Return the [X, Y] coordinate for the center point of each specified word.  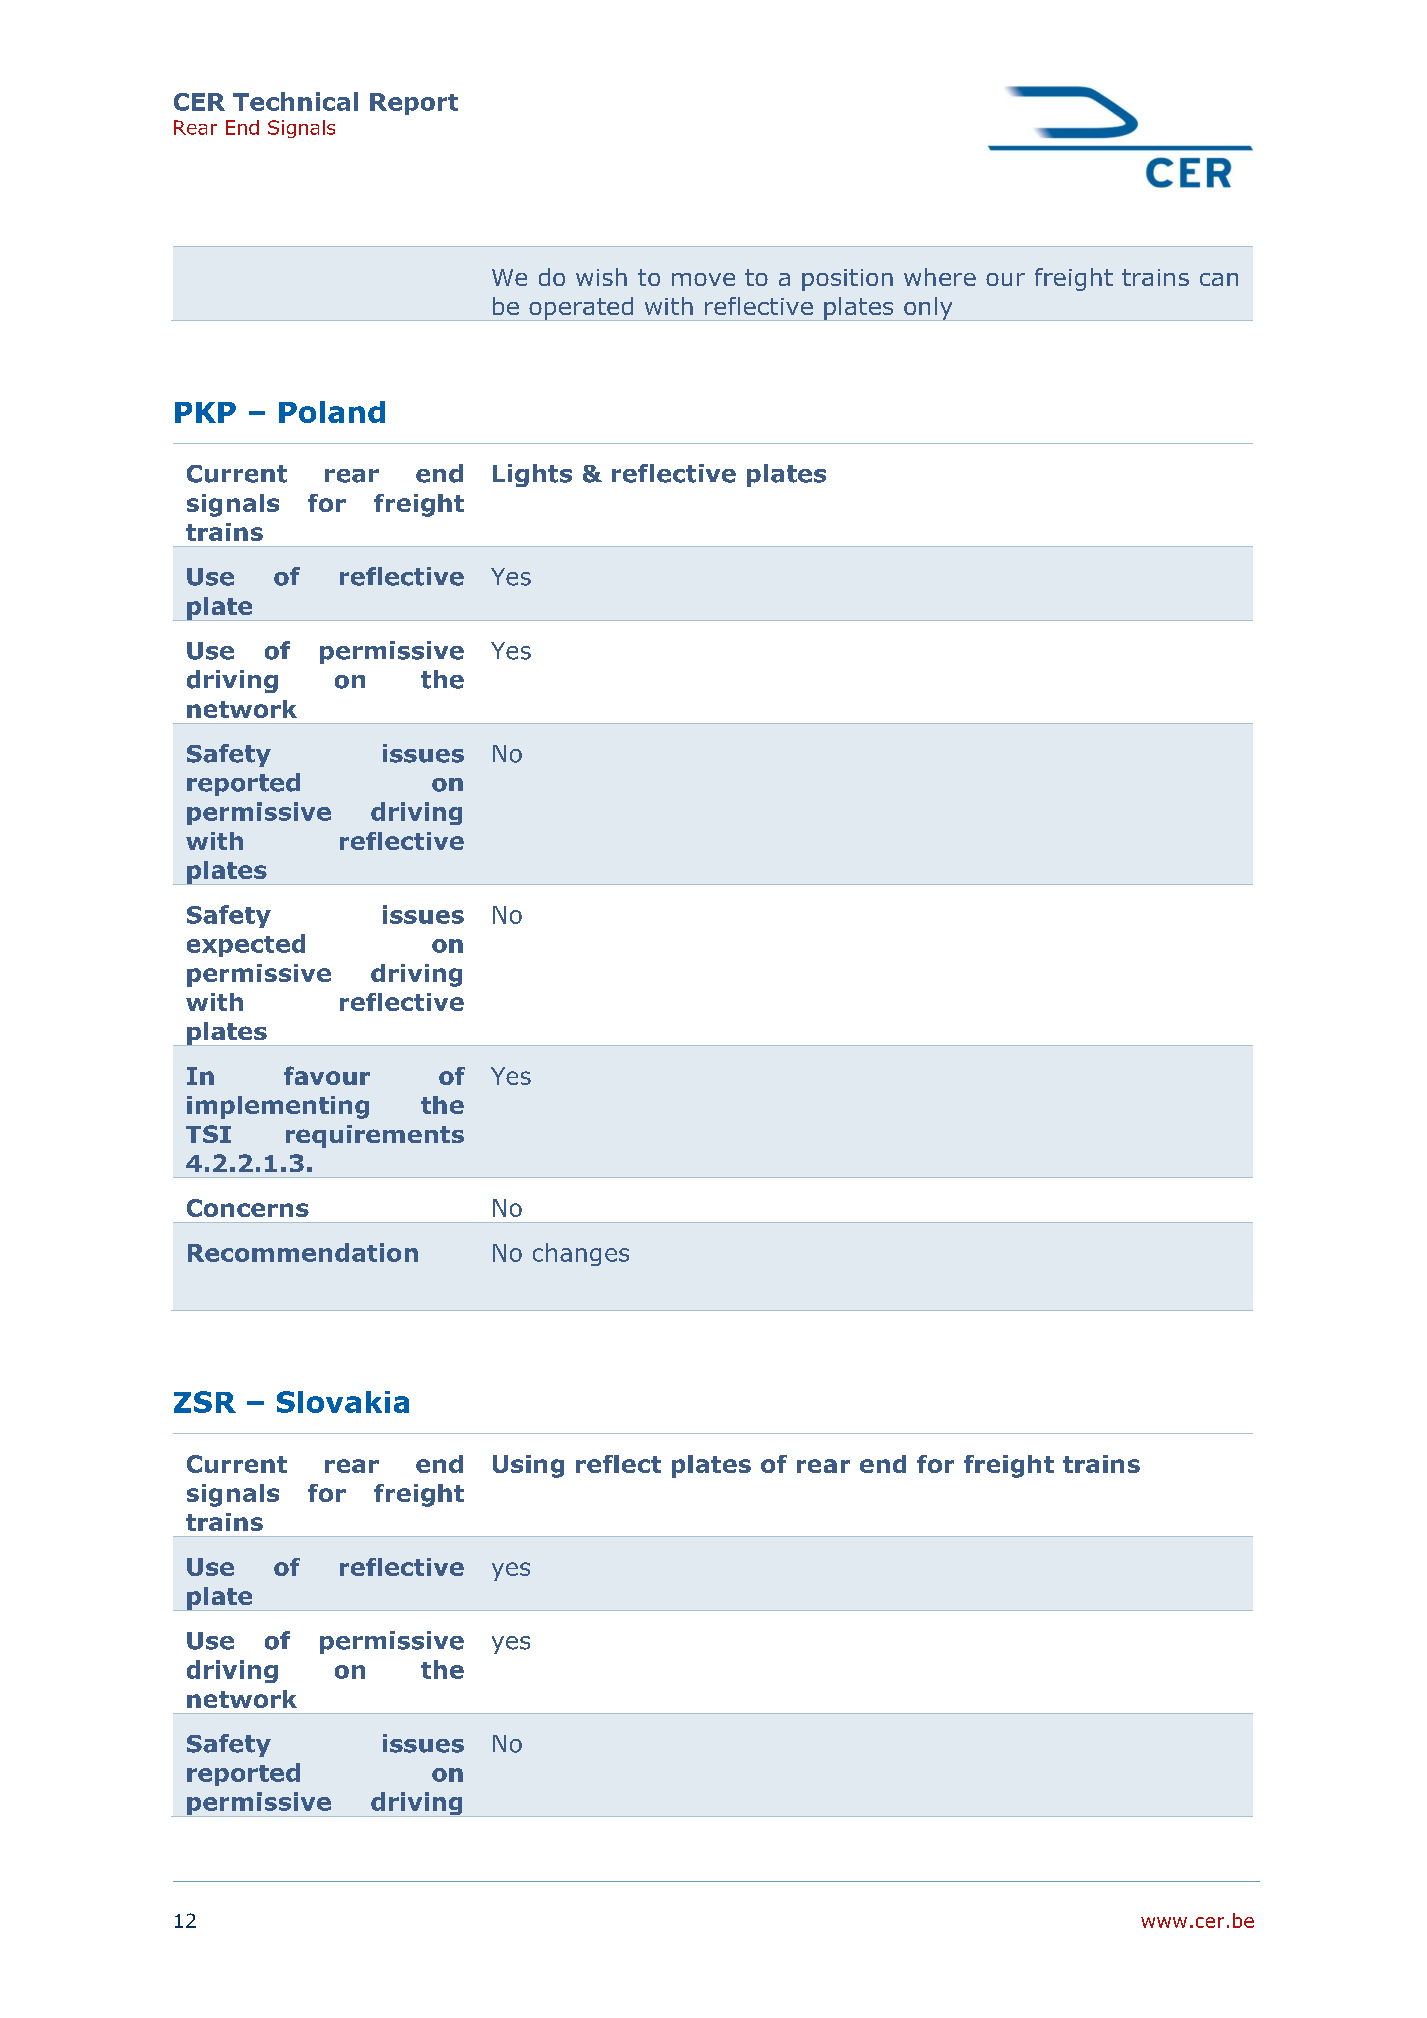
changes [581, 1254]
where [940, 277]
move [703, 279]
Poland [332, 412]
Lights [532, 475]
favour [327, 1075]
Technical [295, 101]
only [928, 309]
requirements [375, 1136]
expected [246, 945]
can [1219, 279]
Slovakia [343, 1402]
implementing [278, 1107]
